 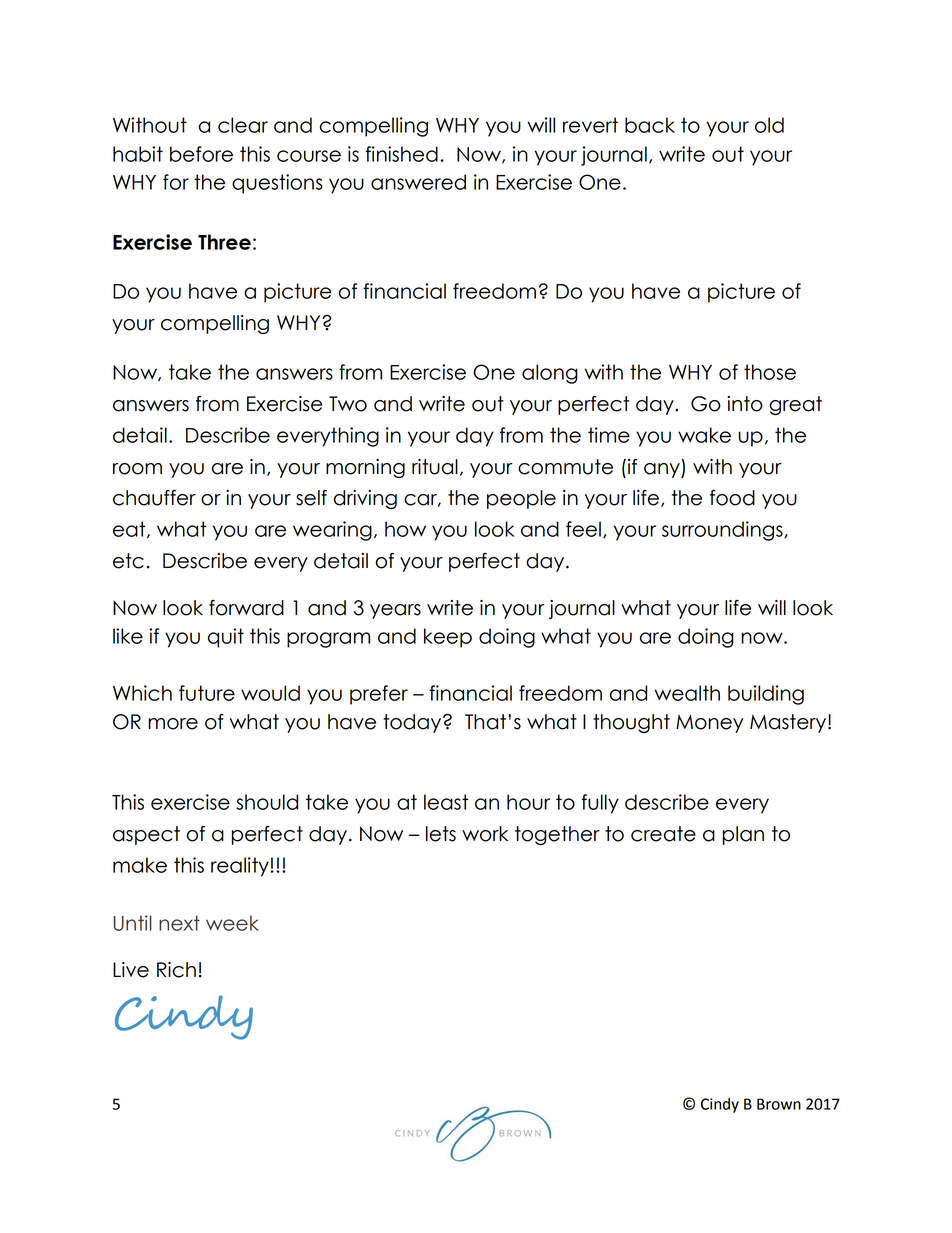 I want to click on week, so click(x=232, y=923).
